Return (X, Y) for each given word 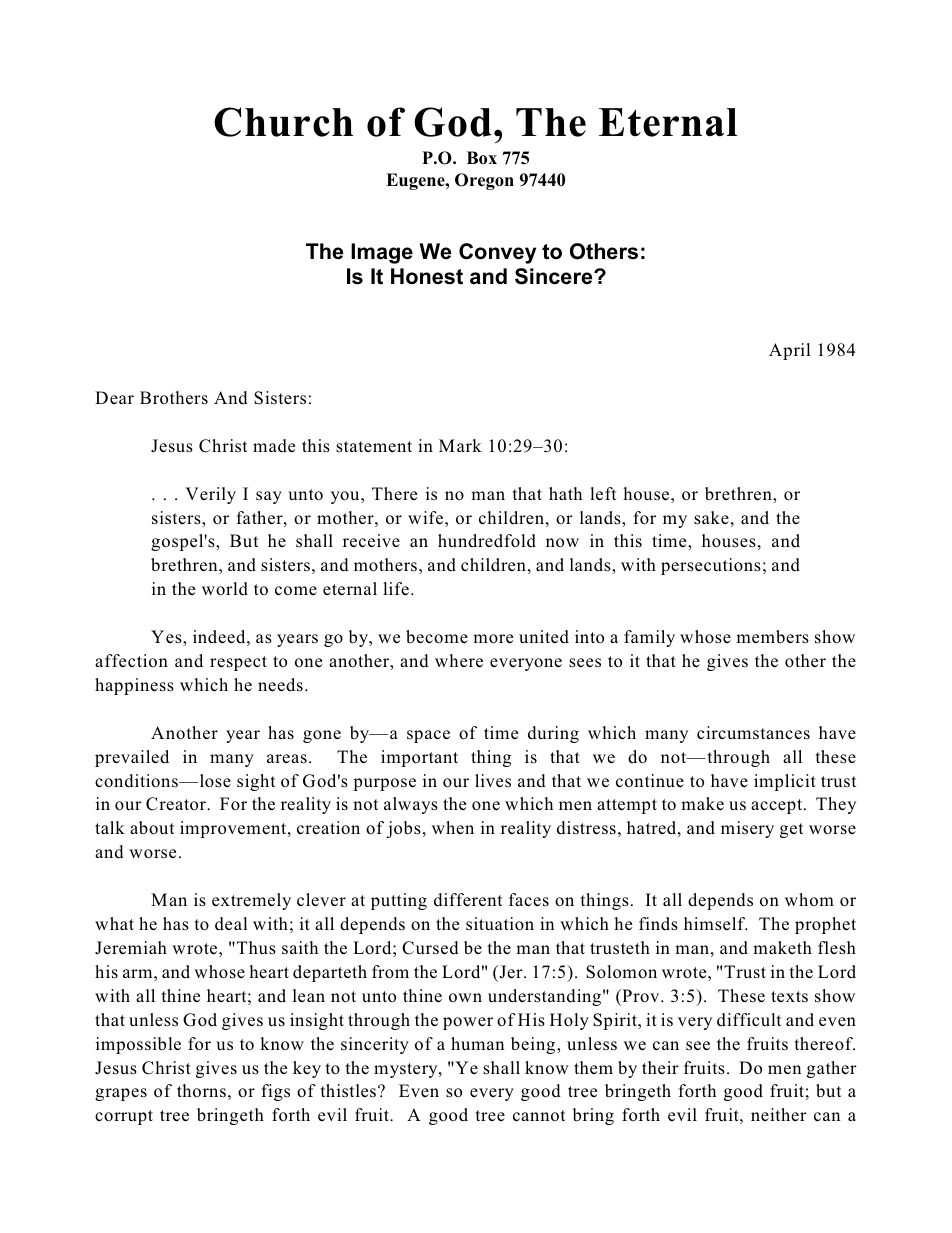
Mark (460, 445)
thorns (201, 1090)
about (152, 828)
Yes (167, 638)
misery (747, 829)
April (790, 351)
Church (283, 122)
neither (779, 1115)
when (453, 828)
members (772, 637)
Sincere (555, 276)
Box (482, 157)
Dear (114, 397)
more (493, 639)
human (477, 1043)
